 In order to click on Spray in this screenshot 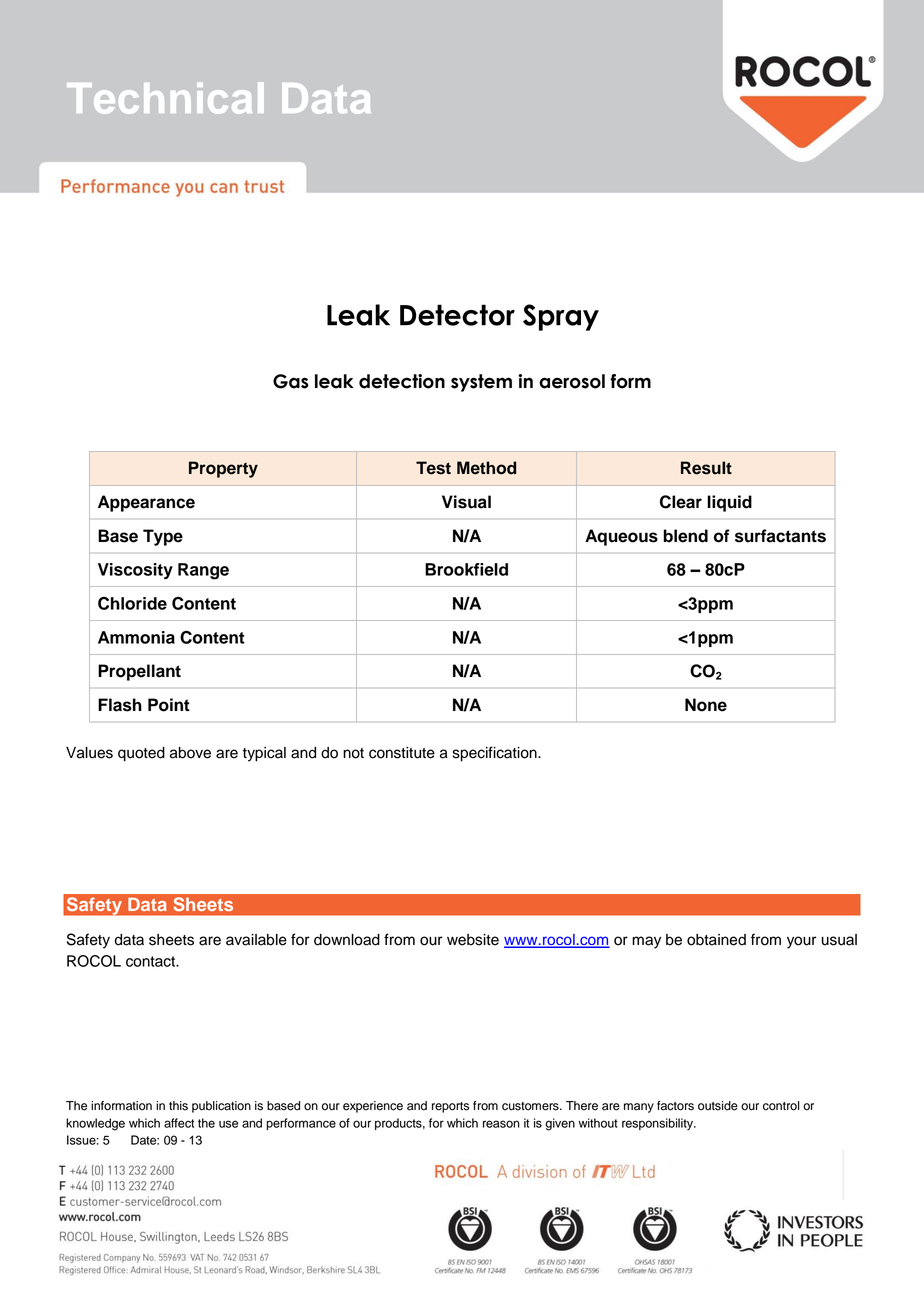, I will do `click(561, 317)`.
